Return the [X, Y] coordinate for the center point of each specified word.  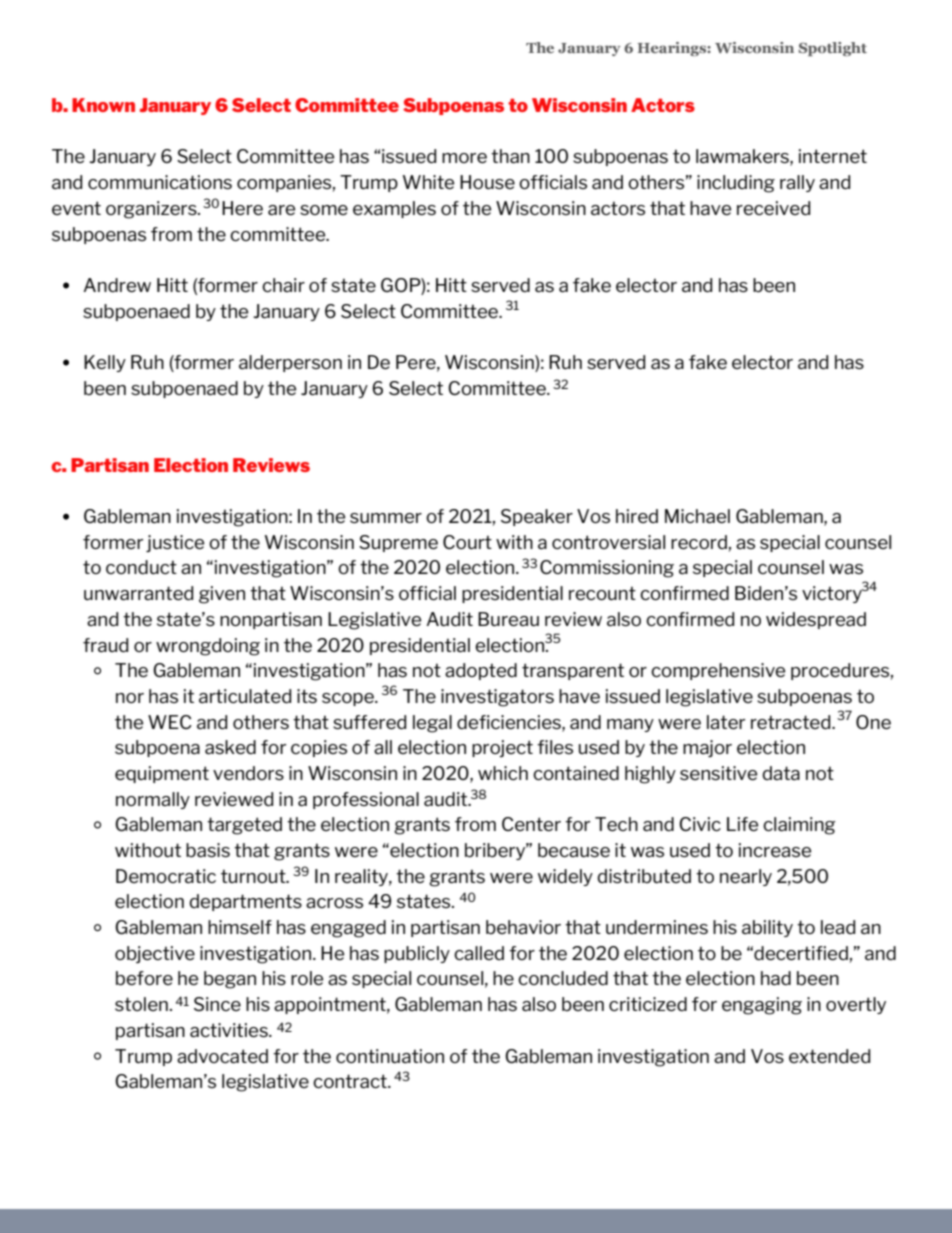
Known [103, 105]
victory [832, 594]
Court [467, 542]
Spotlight [833, 49]
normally [153, 800]
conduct [141, 567]
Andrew [117, 285]
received [773, 208]
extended [829, 1056]
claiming [799, 826]
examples [394, 209]
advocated [222, 1056]
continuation [390, 1056]
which [503, 773]
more [464, 158]
